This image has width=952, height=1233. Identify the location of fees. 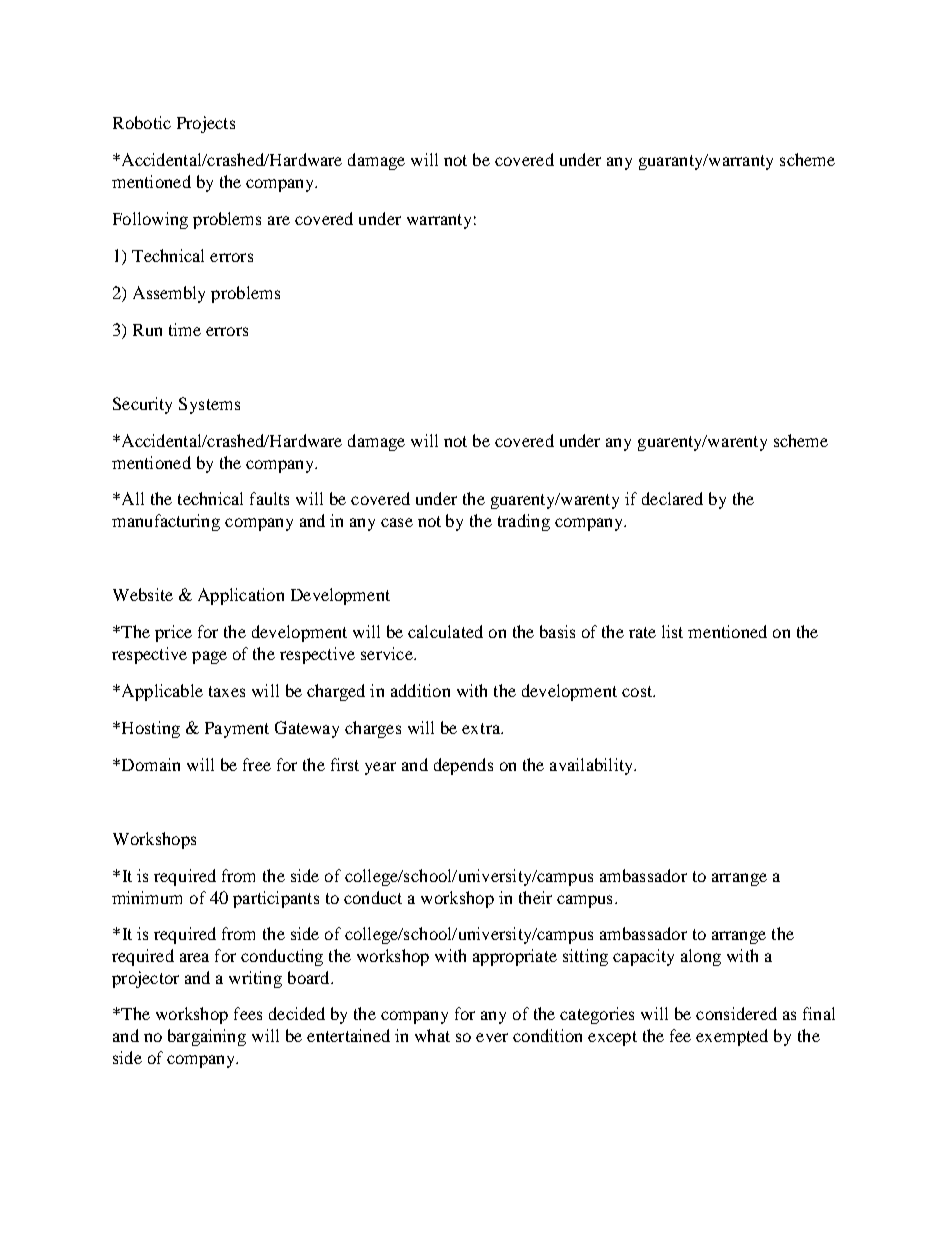
(248, 1013).
